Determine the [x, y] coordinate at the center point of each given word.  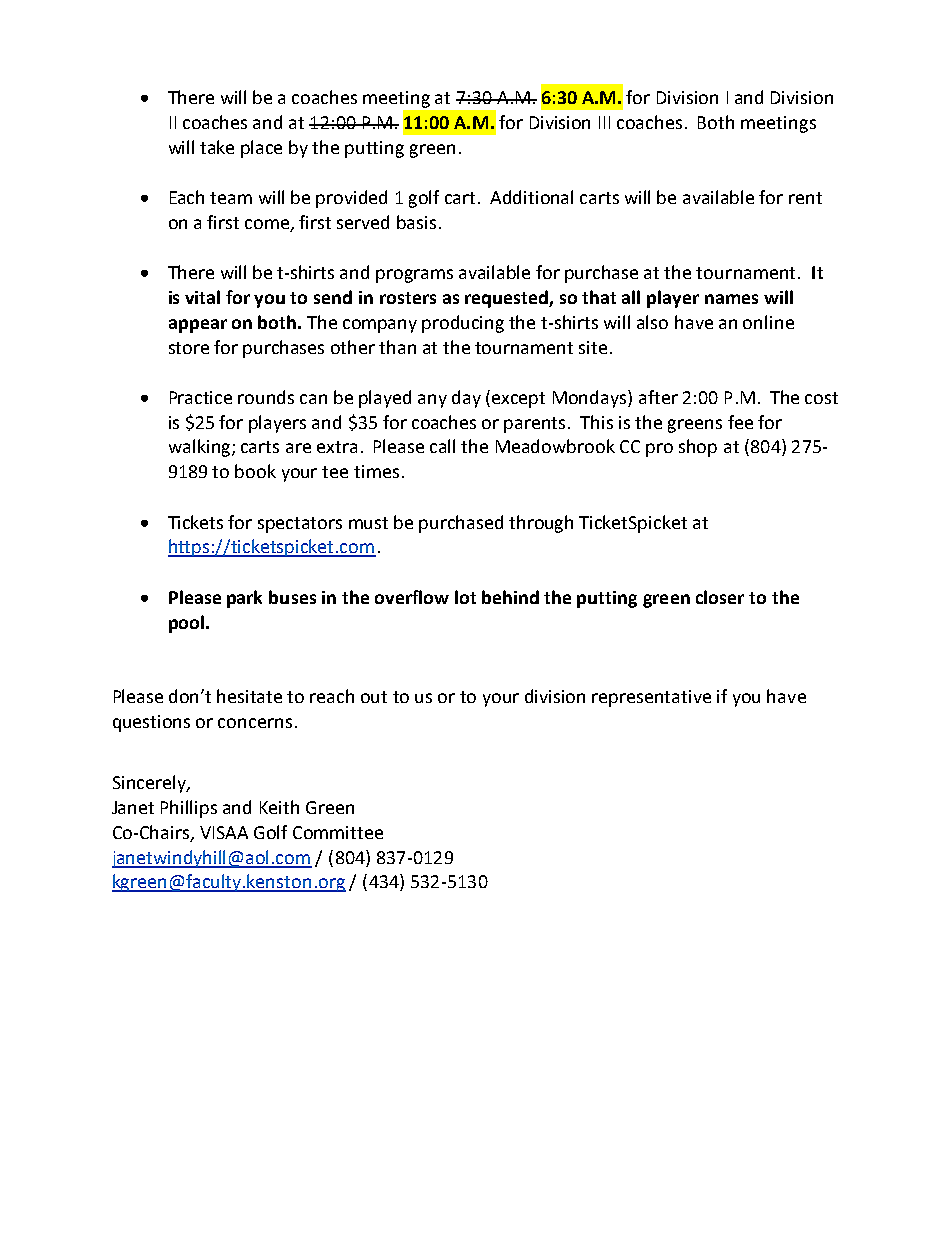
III [604, 122]
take [217, 147]
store [189, 348]
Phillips [189, 809]
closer [720, 597]
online [768, 322]
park [244, 599]
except [518, 400]
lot [465, 597]
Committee [338, 832]
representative [651, 698]
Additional [531, 197]
